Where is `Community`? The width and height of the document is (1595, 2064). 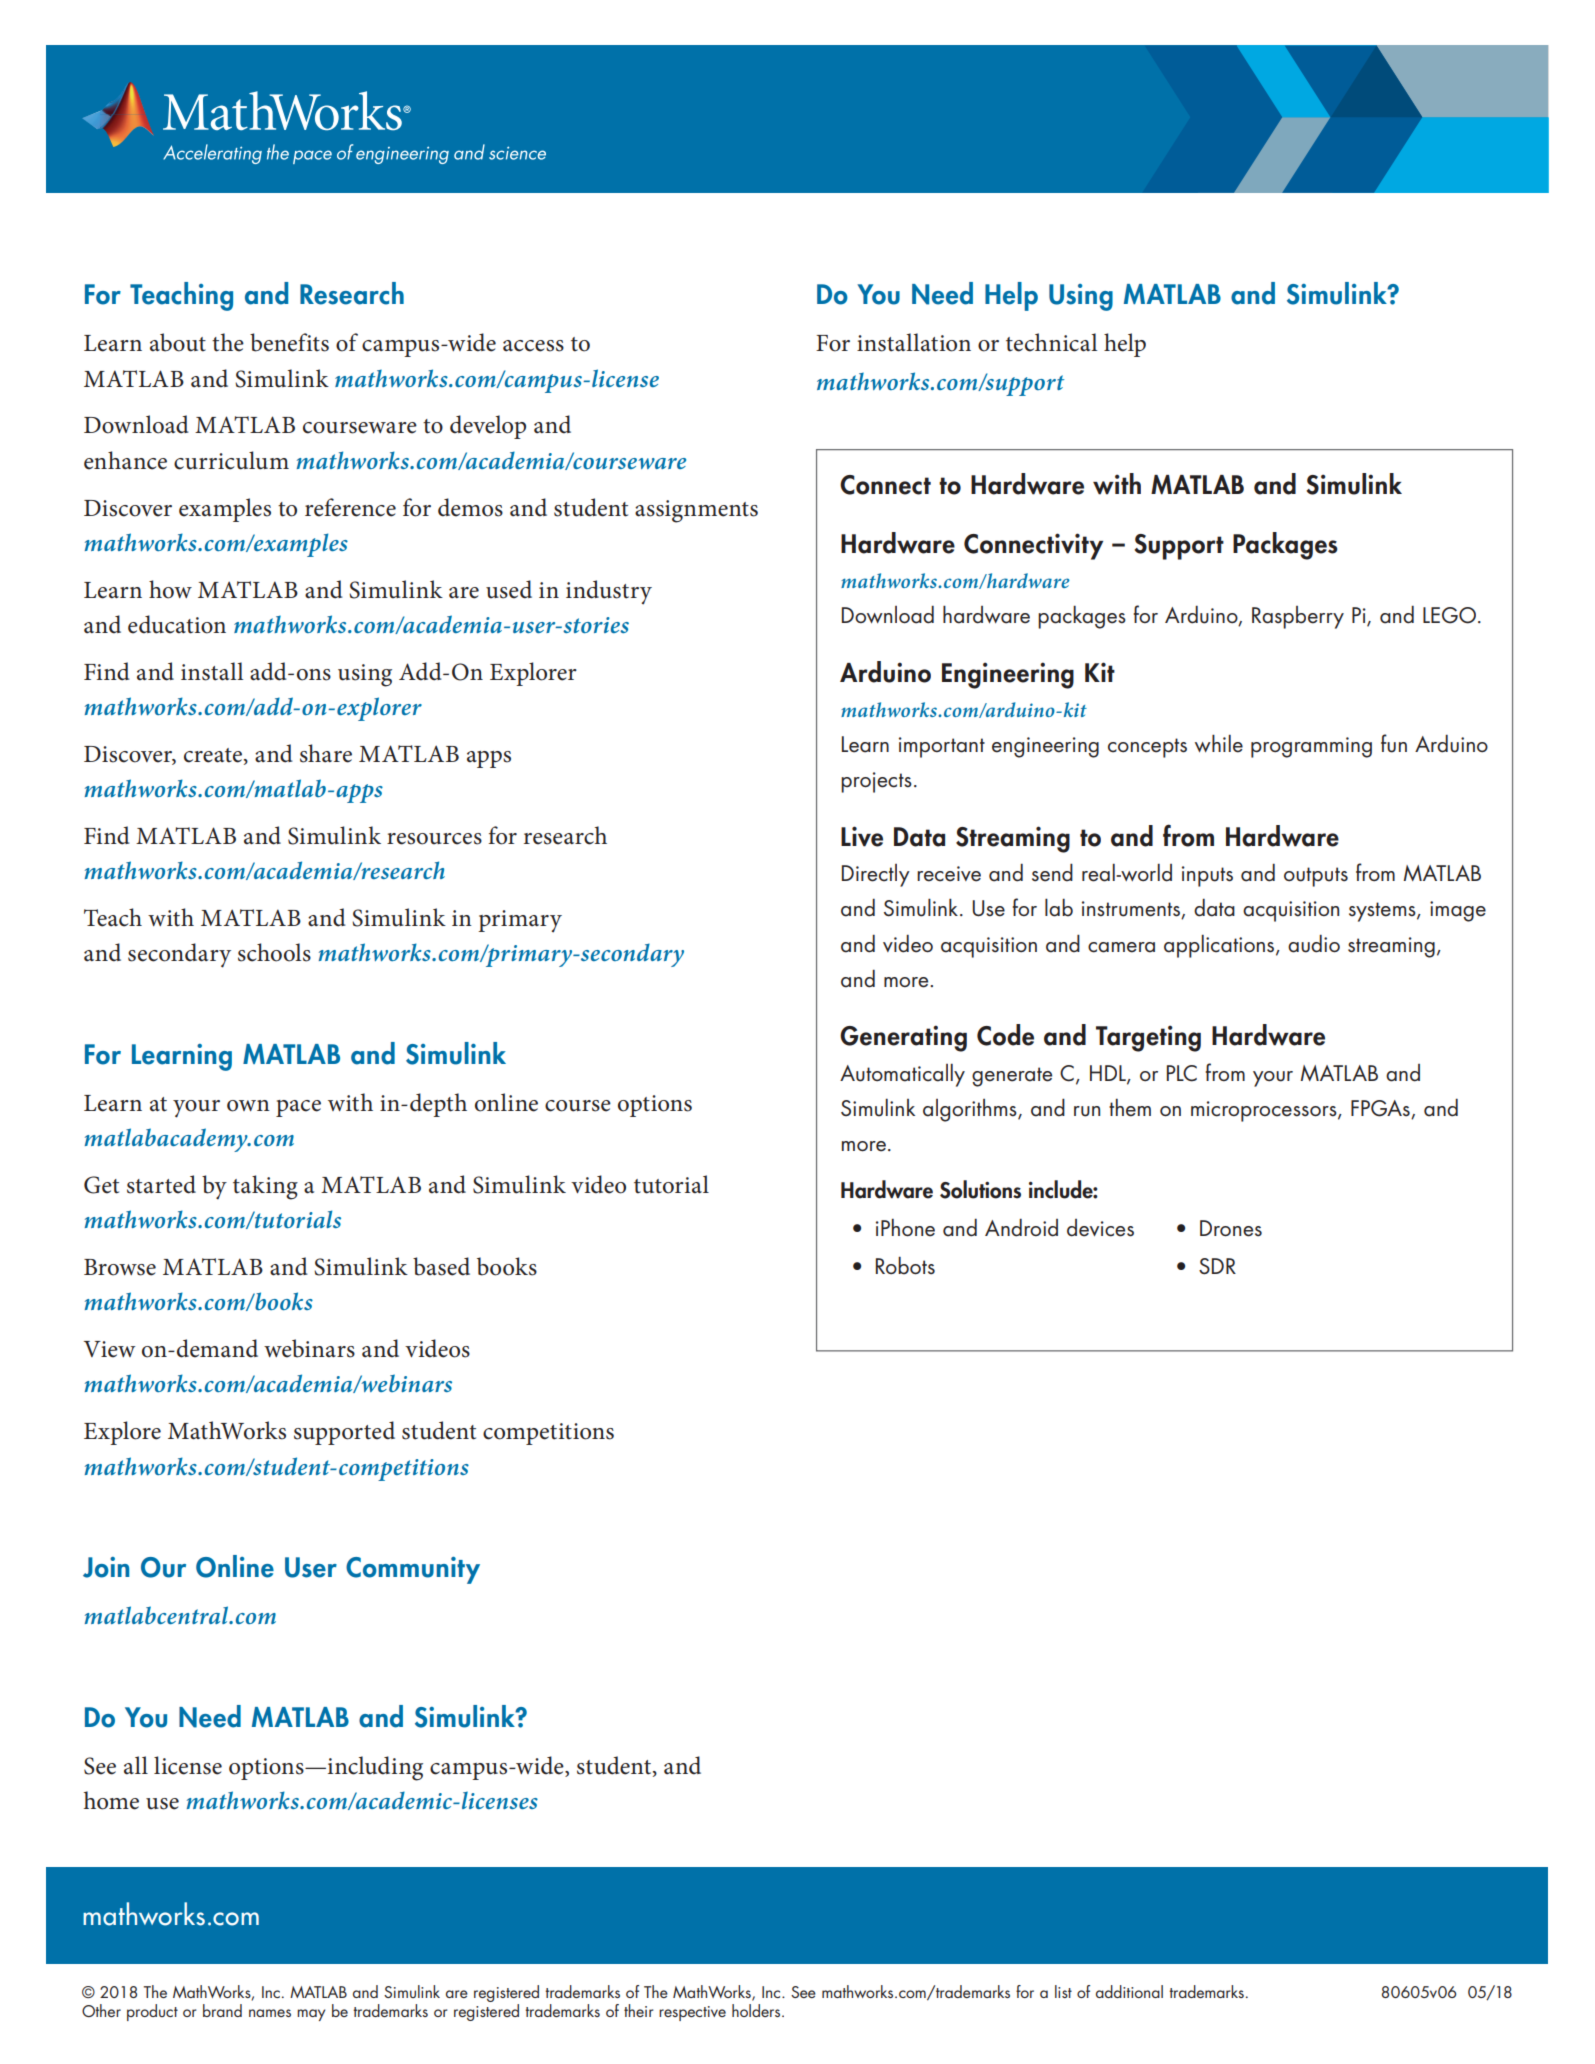 Community is located at coordinates (413, 1570).
